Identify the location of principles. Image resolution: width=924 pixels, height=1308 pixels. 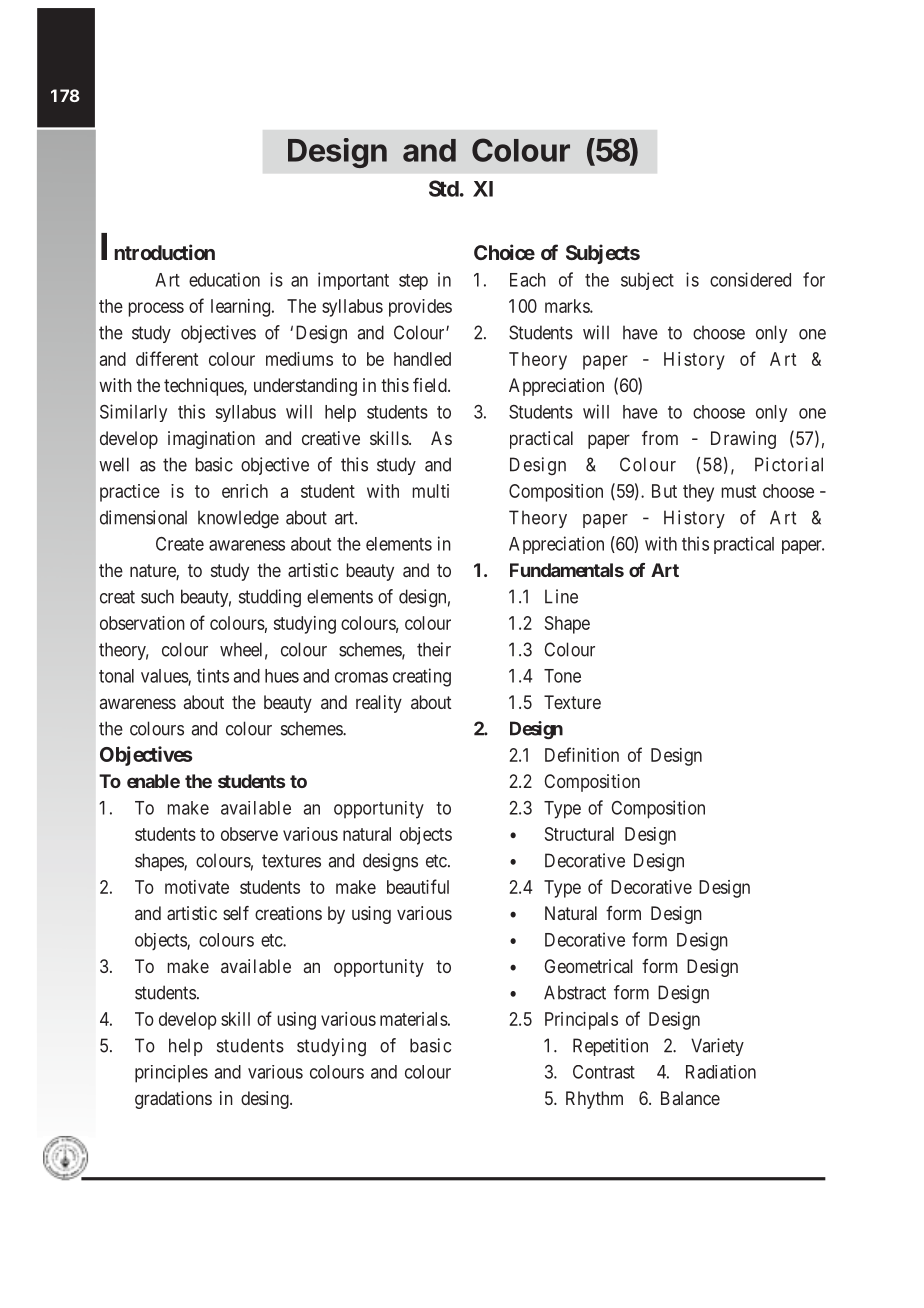
(171, 1074).
